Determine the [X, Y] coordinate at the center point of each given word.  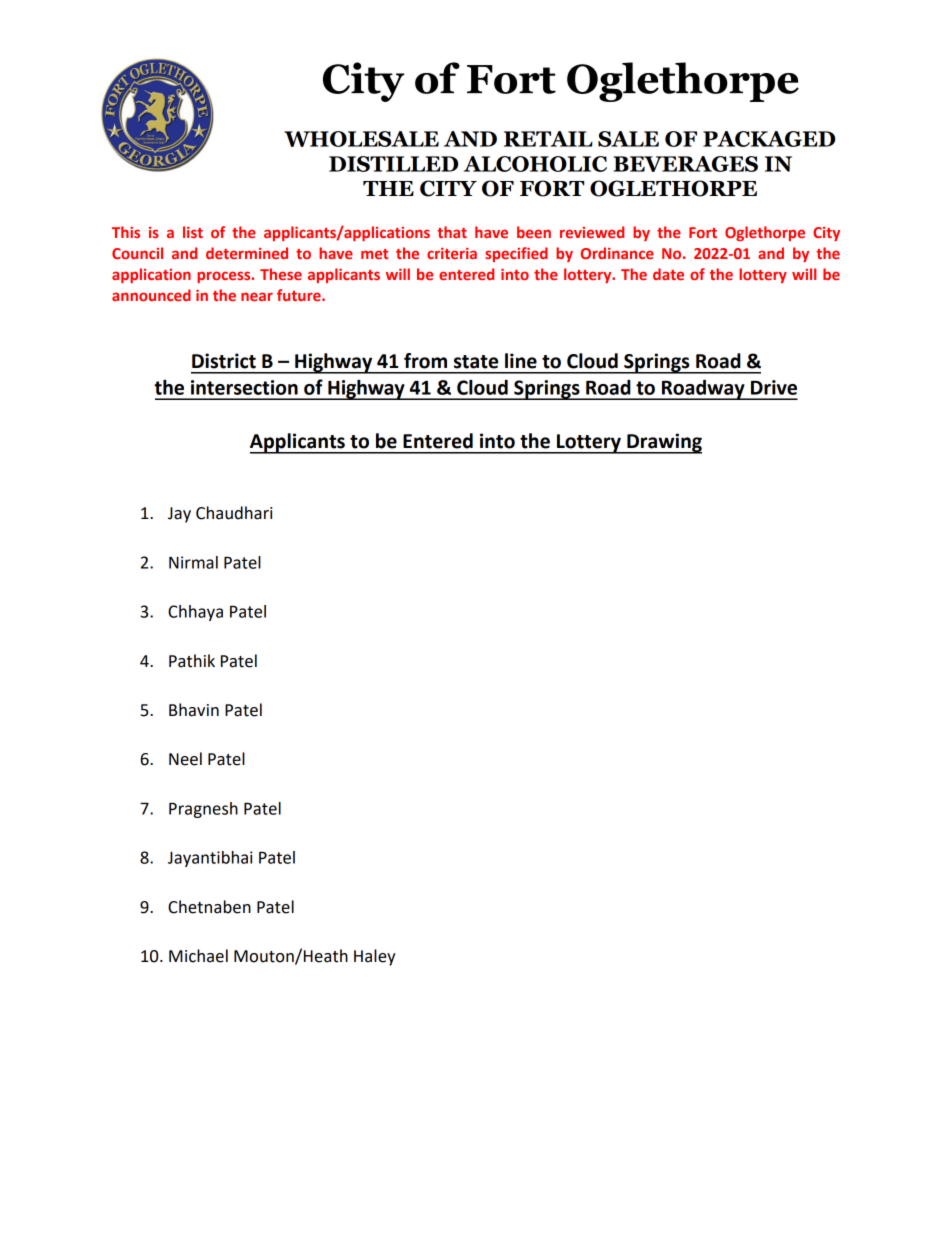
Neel [185, 759]
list [193, 232]
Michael [198, 956]
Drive [774, 387]
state [476, 362]
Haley [375, 957]
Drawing [663, 443]
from [425, 361]
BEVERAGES [685, 164]
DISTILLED [393, 164]
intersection [244, 387]
